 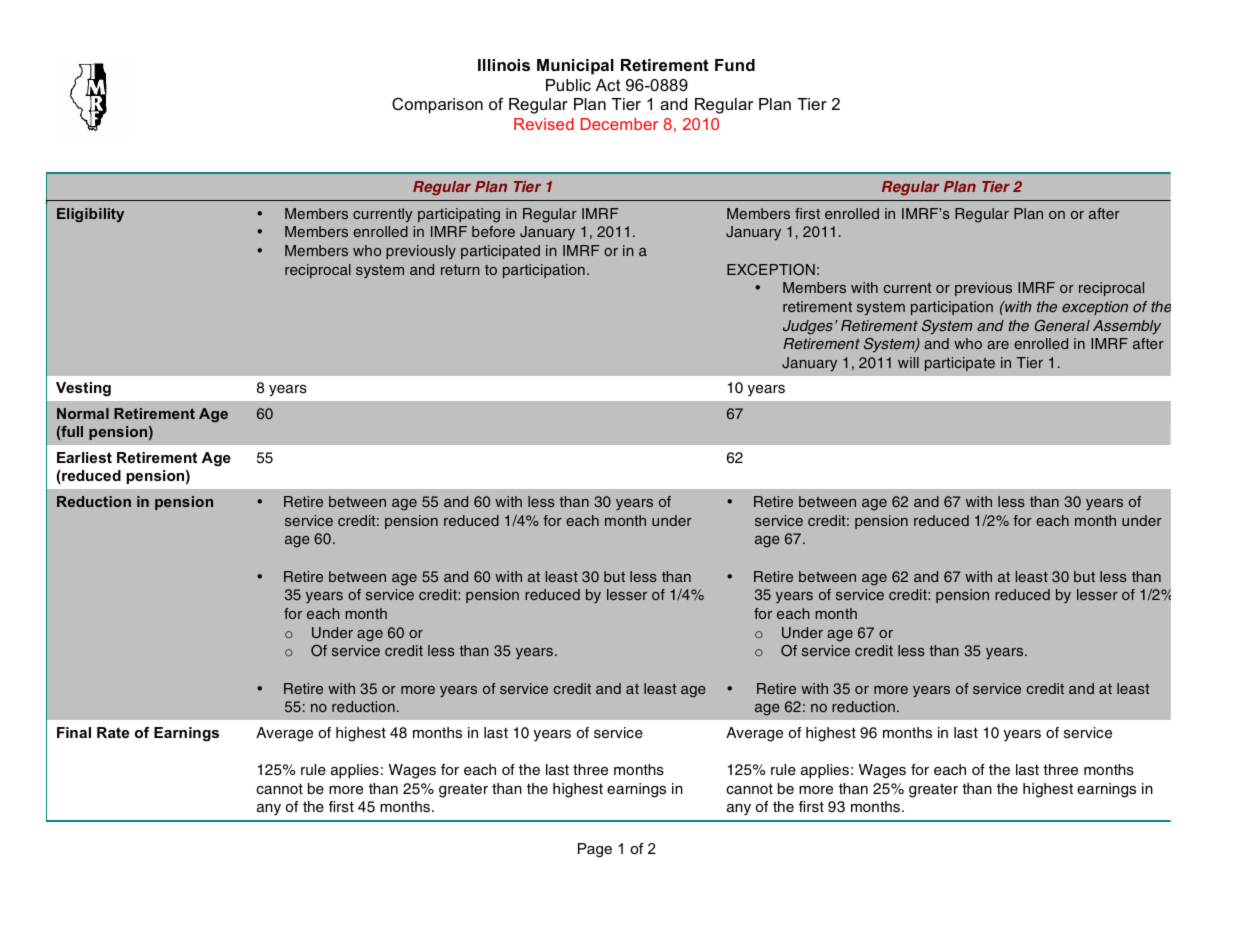 I want to click on Comparison, so click(x=437, y=106).
